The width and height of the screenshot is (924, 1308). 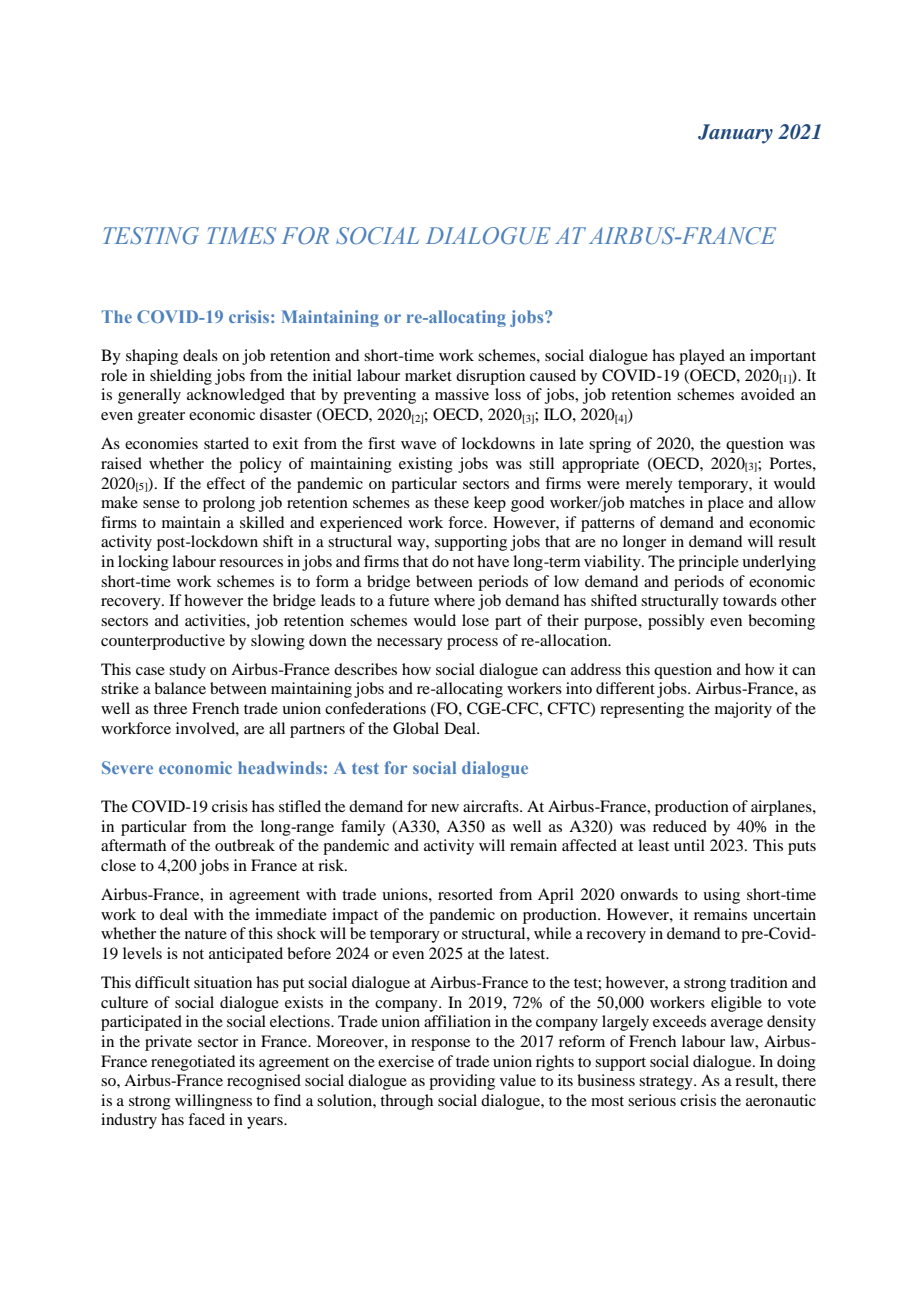 I want to click on faced, so click(x=206, y=1119).
